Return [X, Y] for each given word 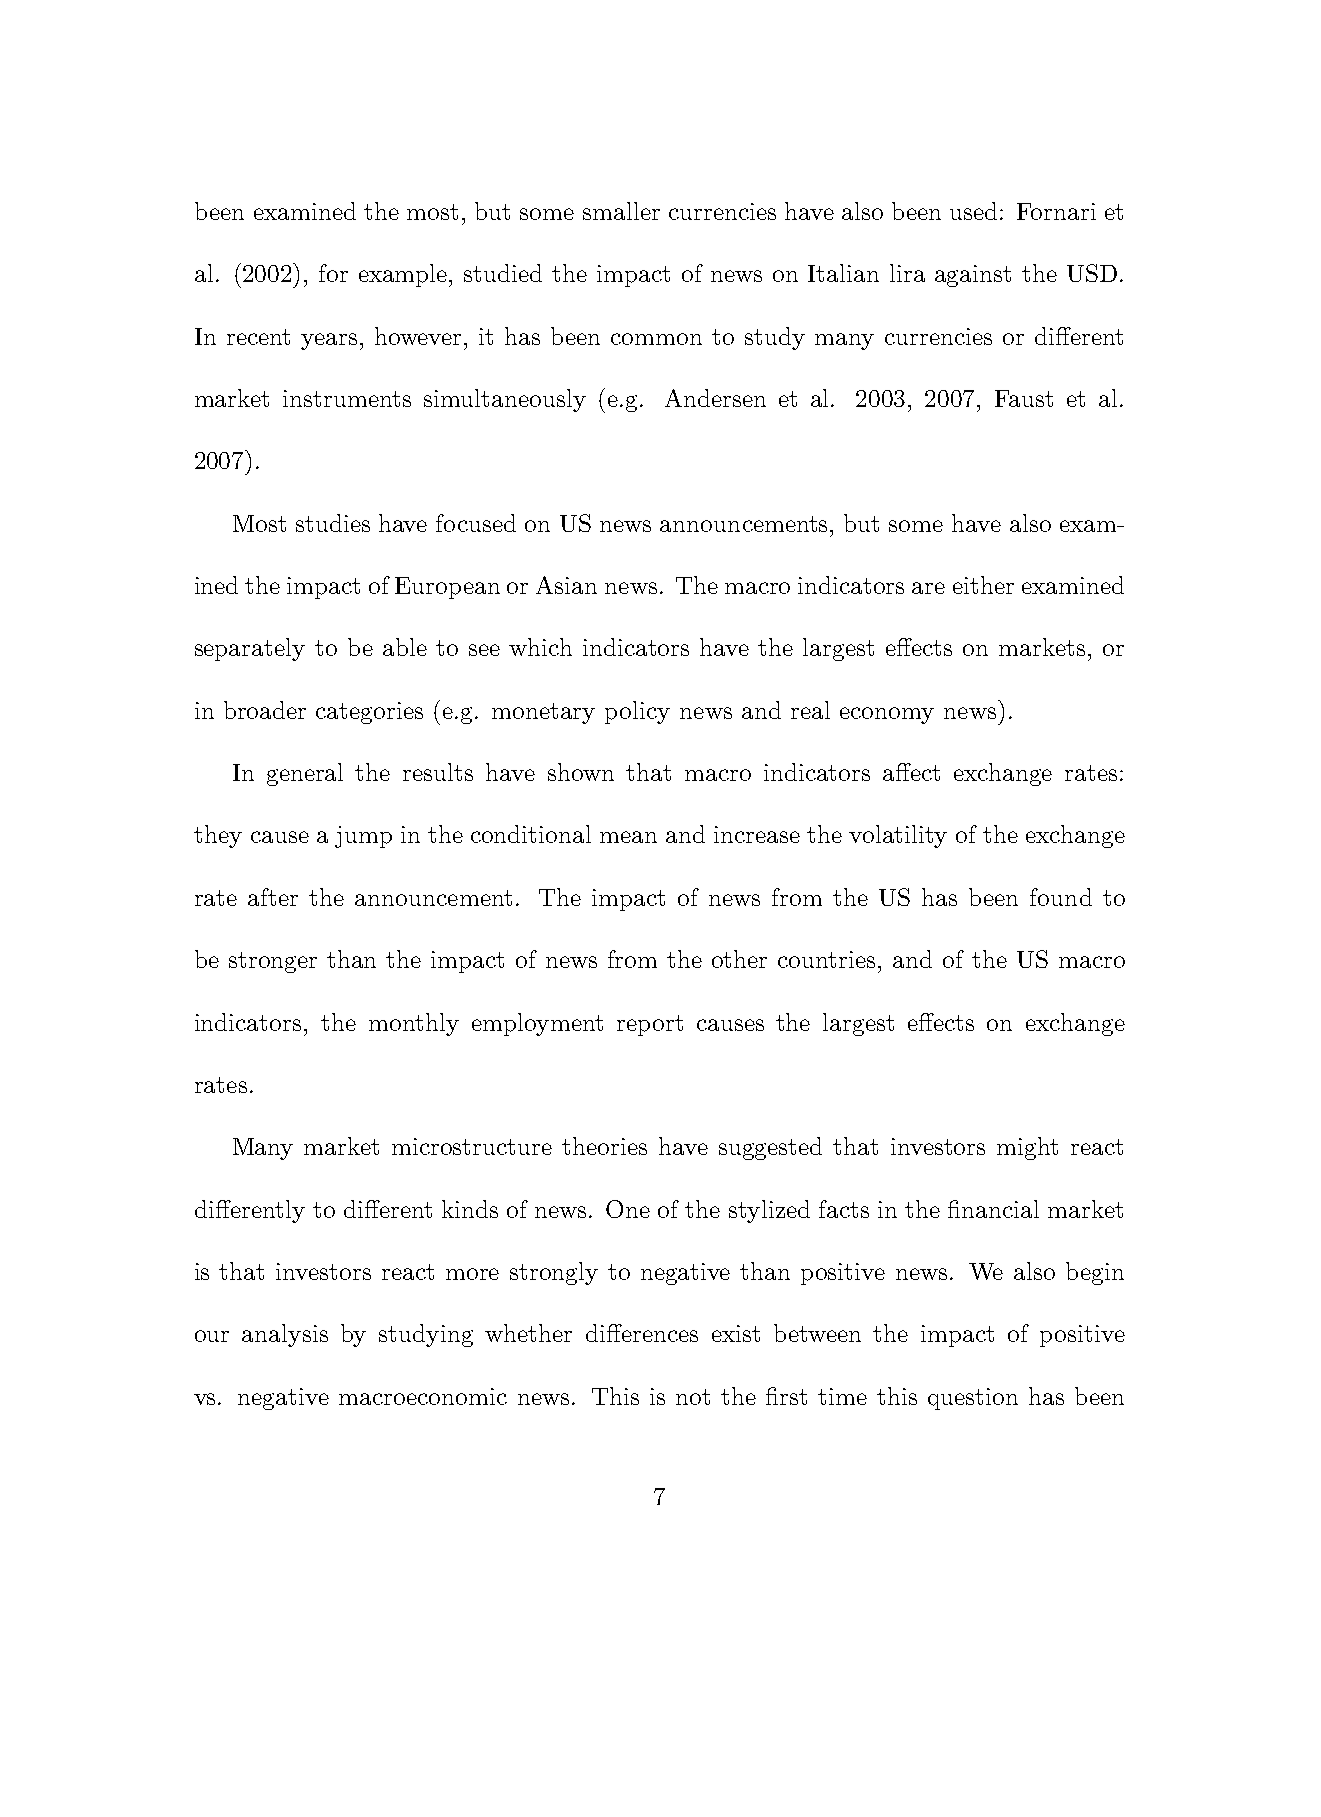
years [329, 341]
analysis [285, 1335]
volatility [898, 836]
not [693, 1397]
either [983, 585]
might [1027, 1148]
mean [628, 837]
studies [333, 523]
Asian [566, 585]
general [305, 774]
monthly [414, 1024]
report [650, 1025]
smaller [621, 211]
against [973, 276]
